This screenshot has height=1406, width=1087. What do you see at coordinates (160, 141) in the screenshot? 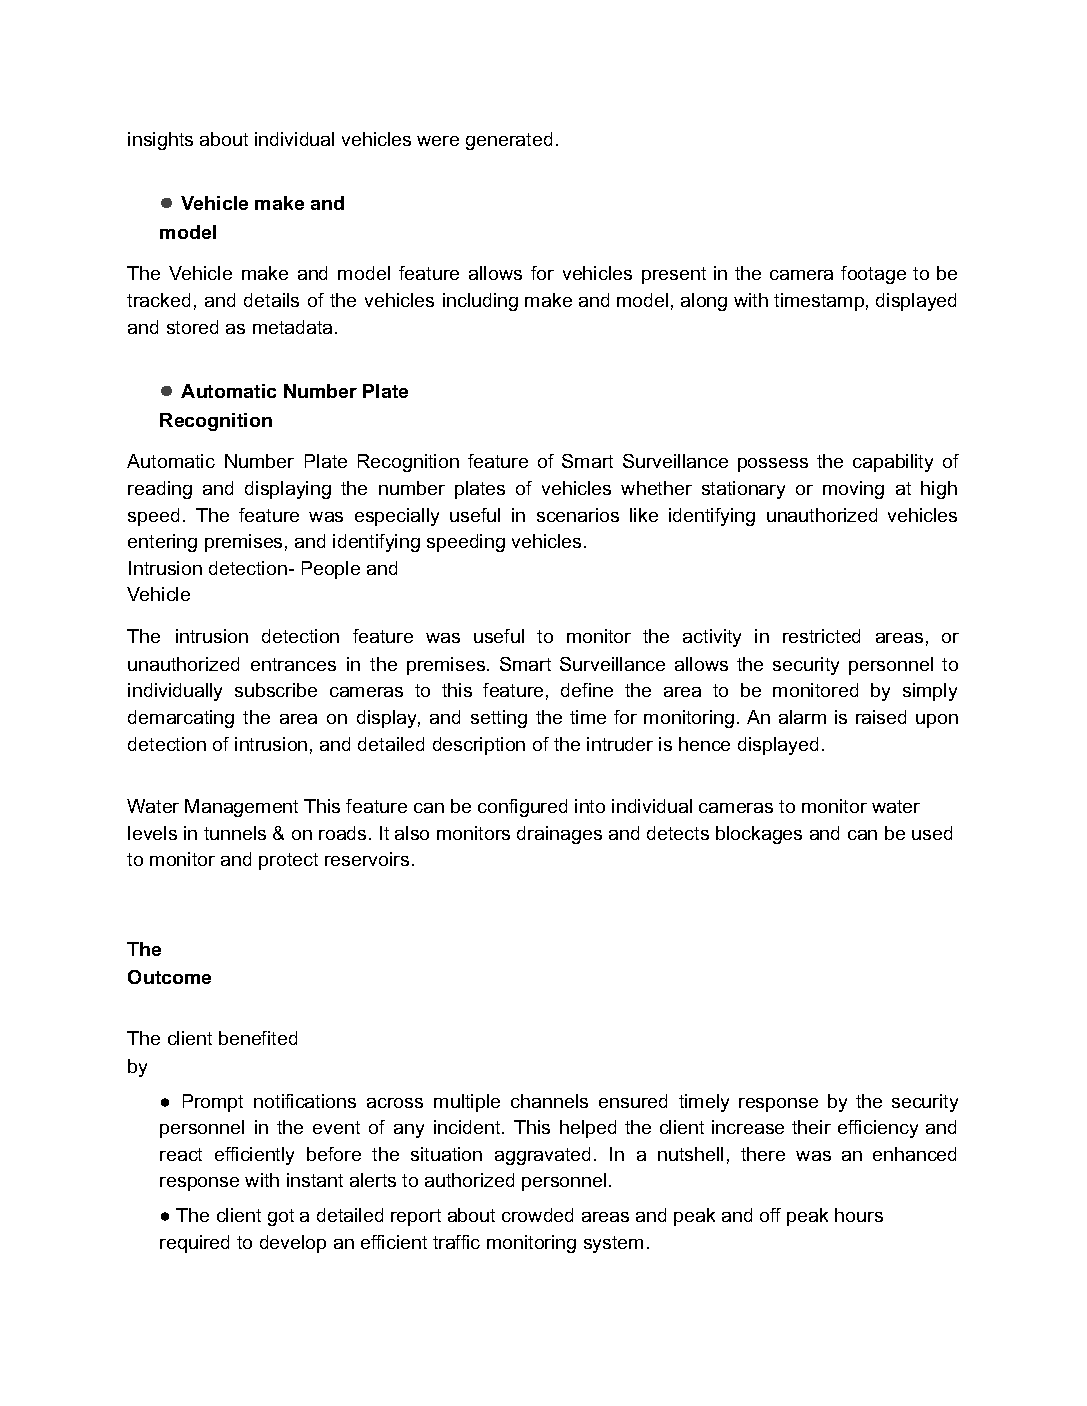
I see `insights` at bounding box center [160, 141].
